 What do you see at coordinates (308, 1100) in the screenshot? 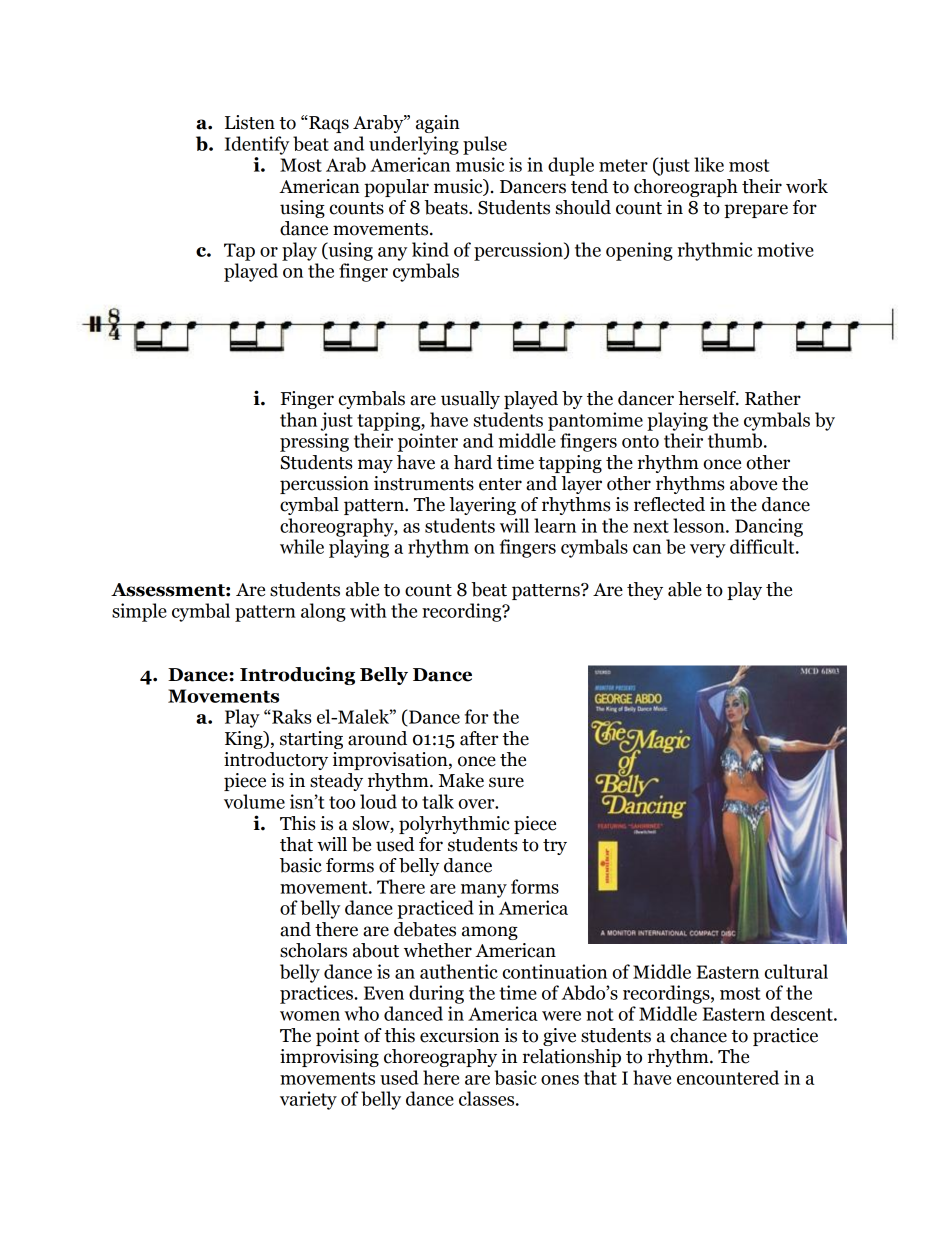
I see `variety` at bounding box center [308, 1100].
